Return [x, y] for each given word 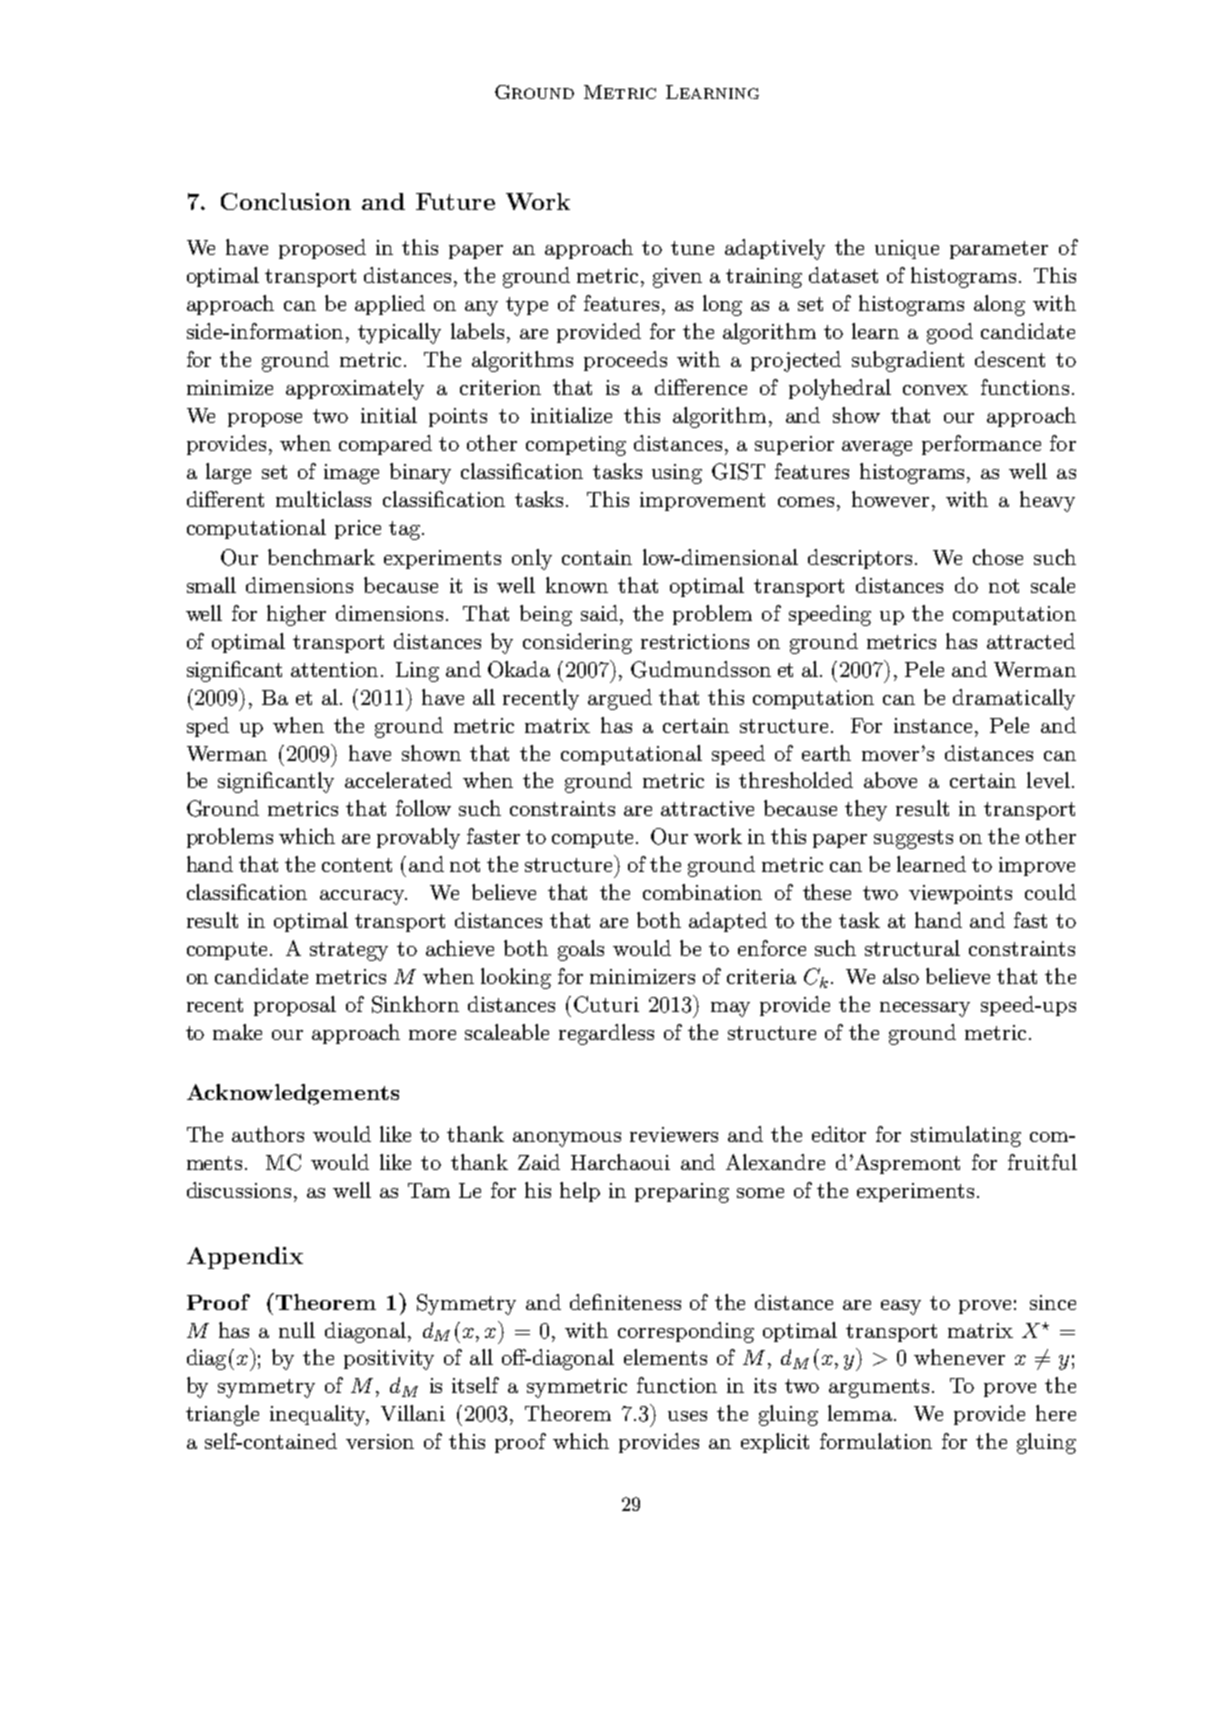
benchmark [321, 557]
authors [268, 1134]
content [357, 865]
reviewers [674, 1134]
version [380, 1441]
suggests [913, 839]
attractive [707, 808]
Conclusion [286, 201]
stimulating [966, 1136]
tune [692, 248]
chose [998, 557]
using [677, 474]
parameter [999, 250]
